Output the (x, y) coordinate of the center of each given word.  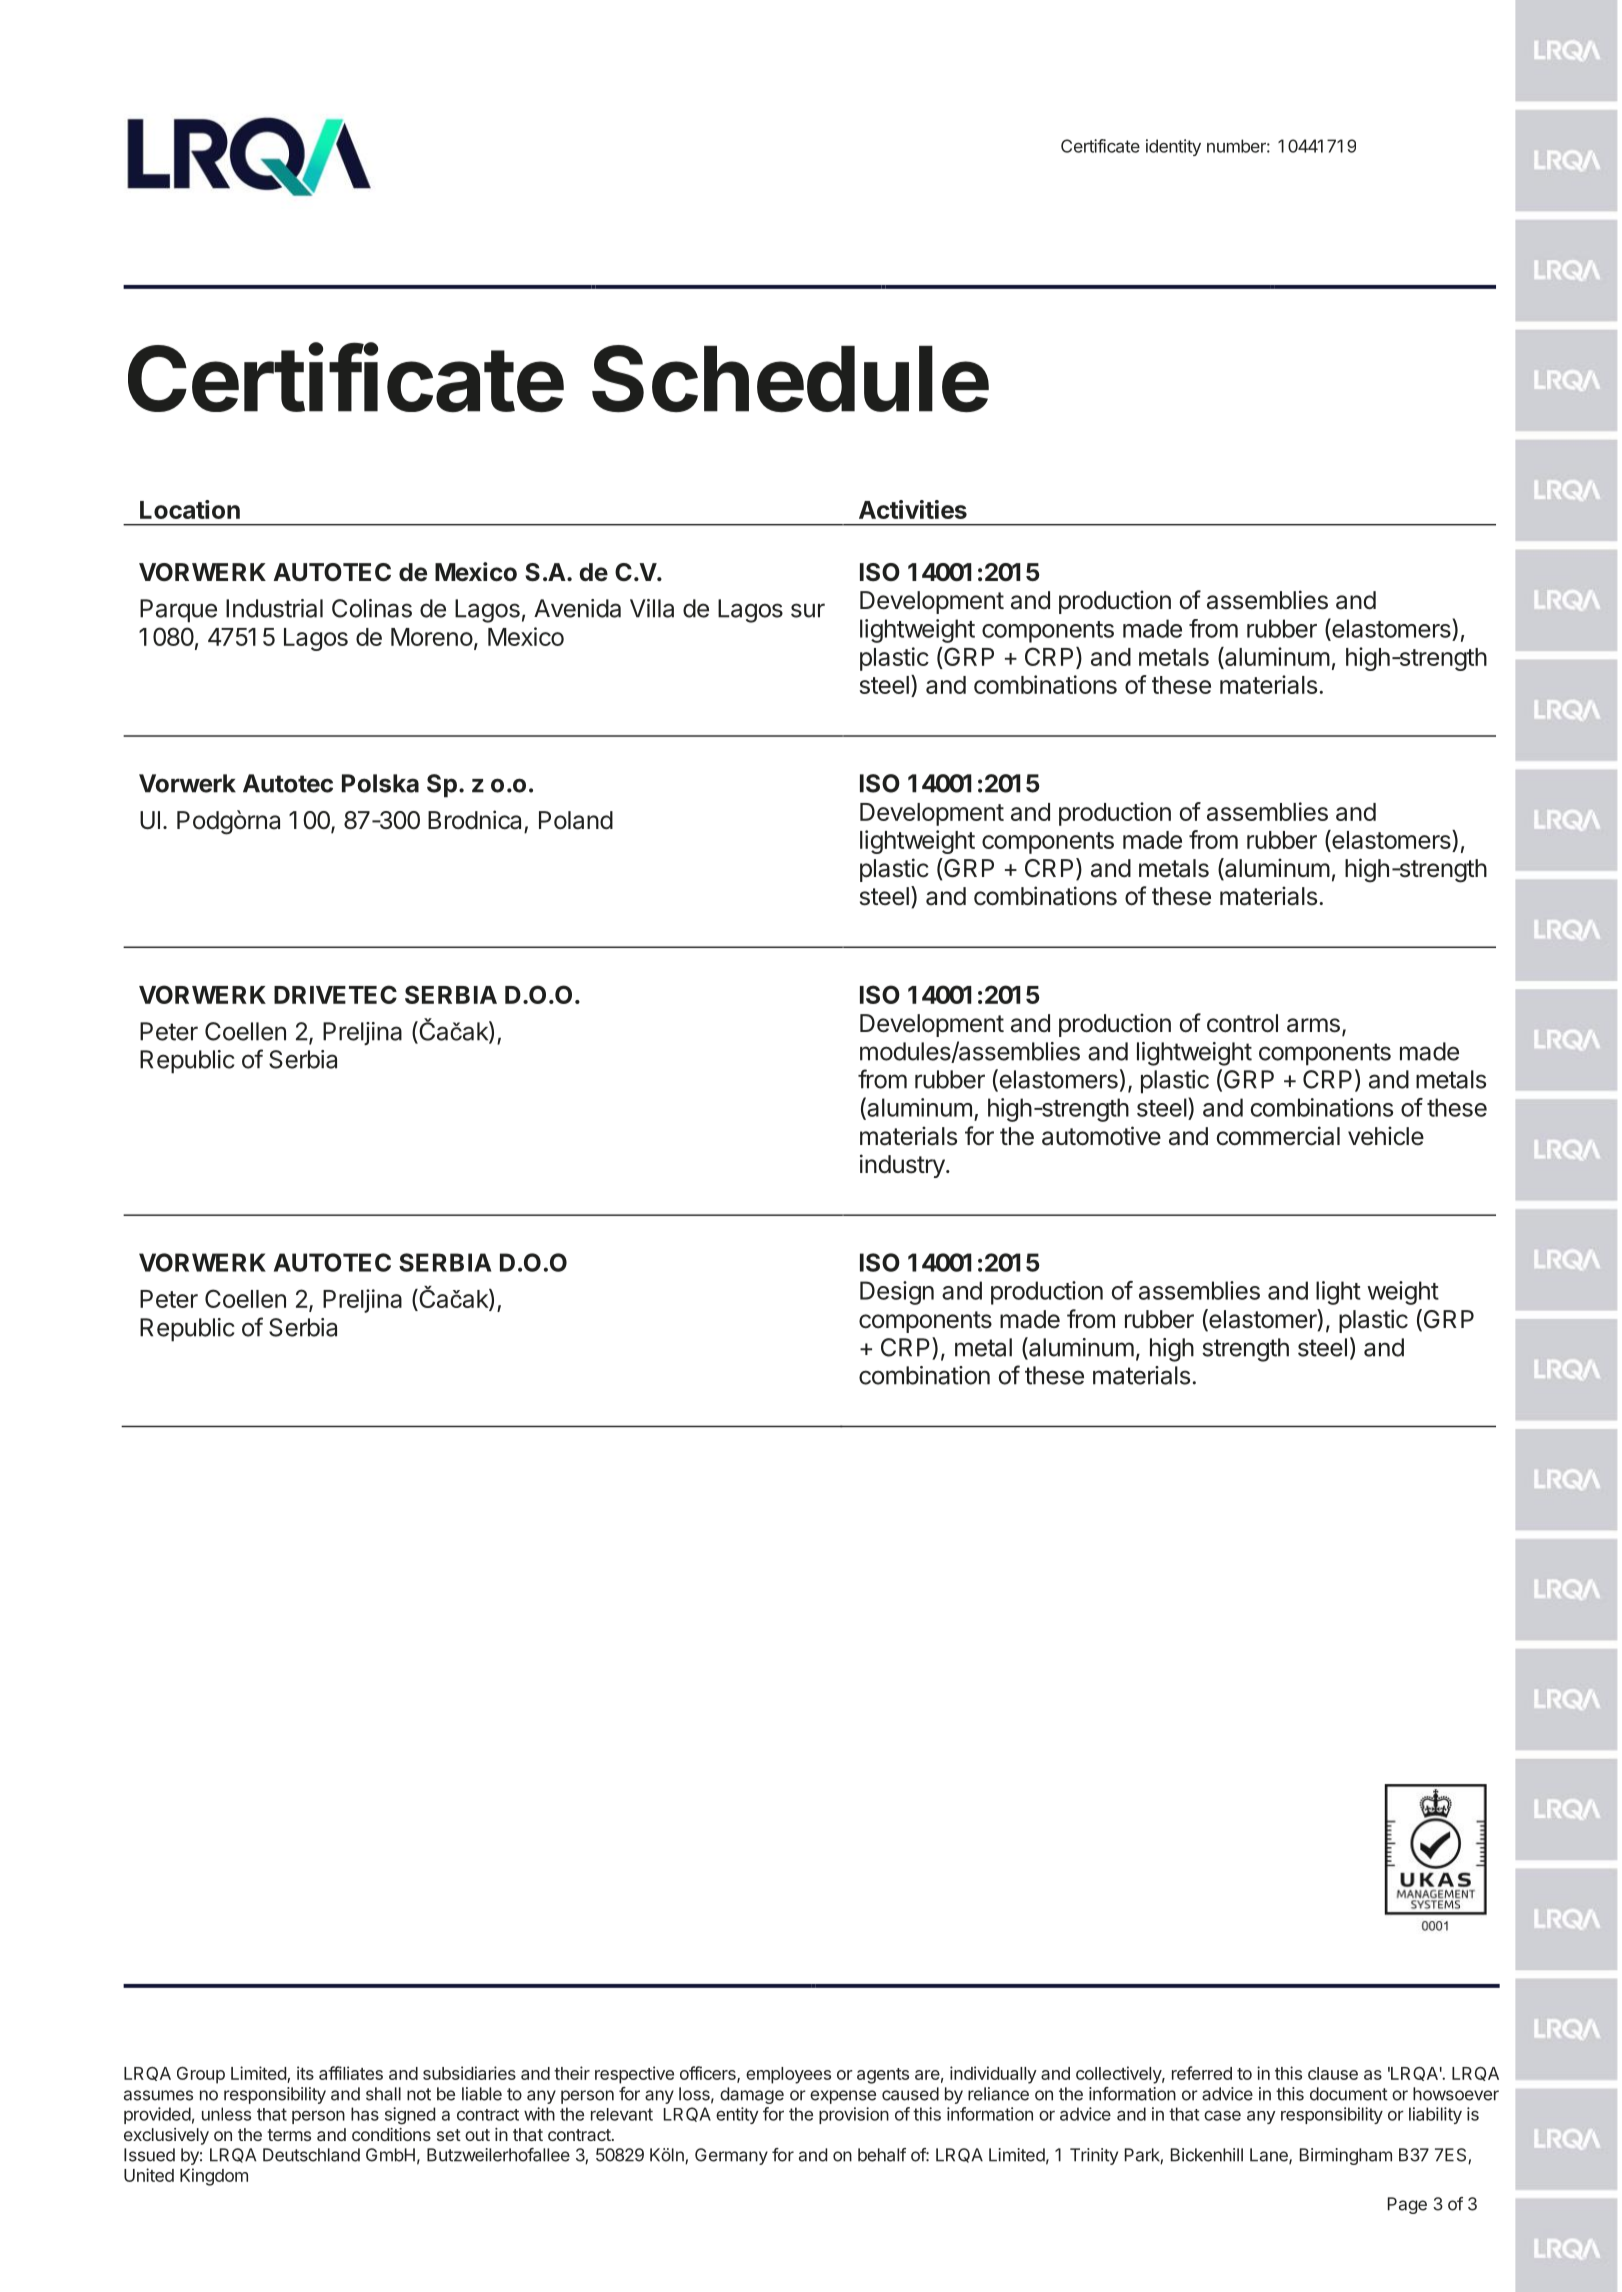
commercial (1278, 1136)
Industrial (274, 608)
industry (903, 1166)
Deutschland (311, 2155)
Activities (913, 509)
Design (897, 1293)
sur (808, 610)
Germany (731, 2156)
